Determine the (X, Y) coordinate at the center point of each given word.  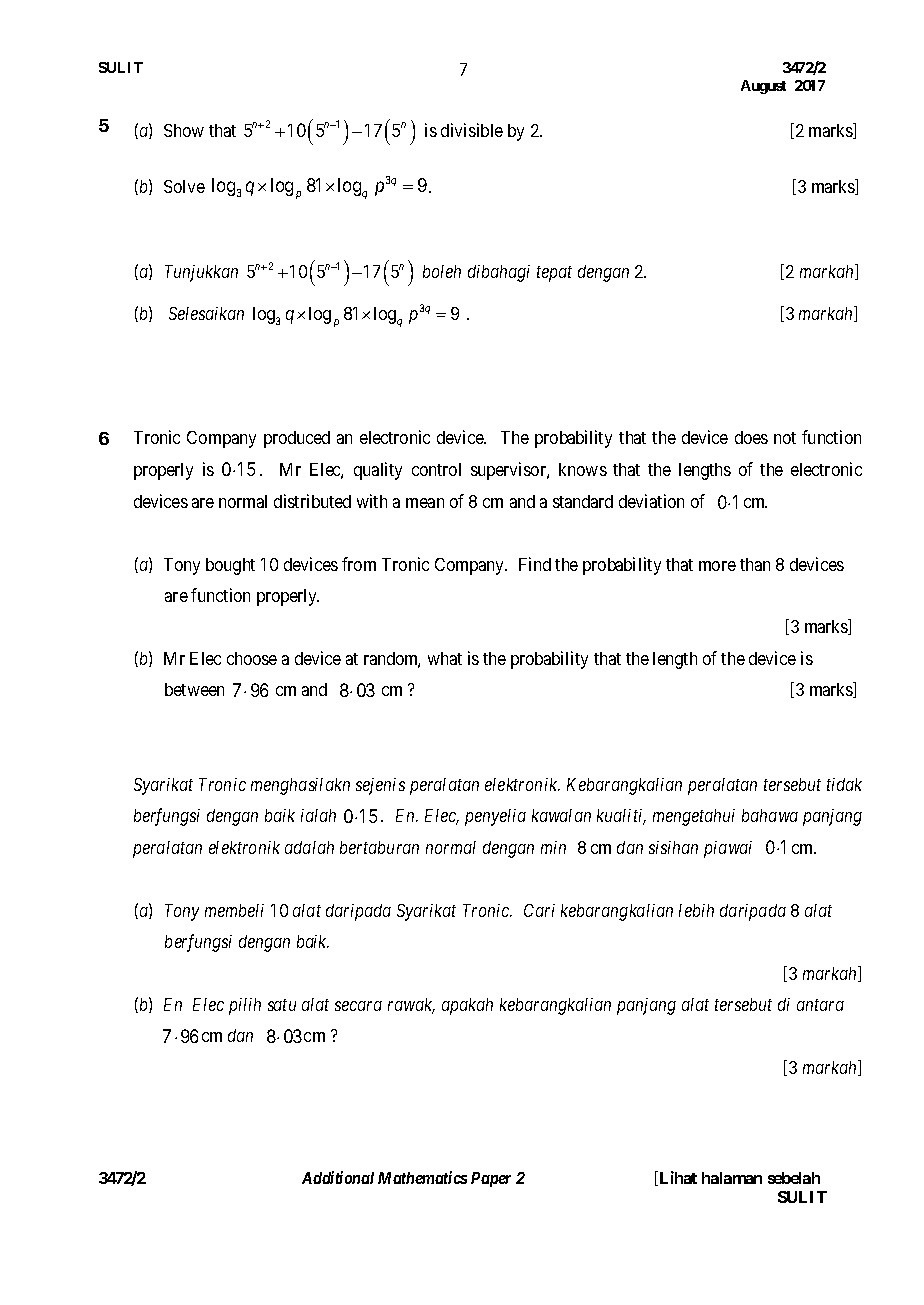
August (763, 87)
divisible (472, 130)
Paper (491, 1179)
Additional (338, 1177)
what (445, 658)
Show (184, 130)
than (755, 564)
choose (252, 658)
